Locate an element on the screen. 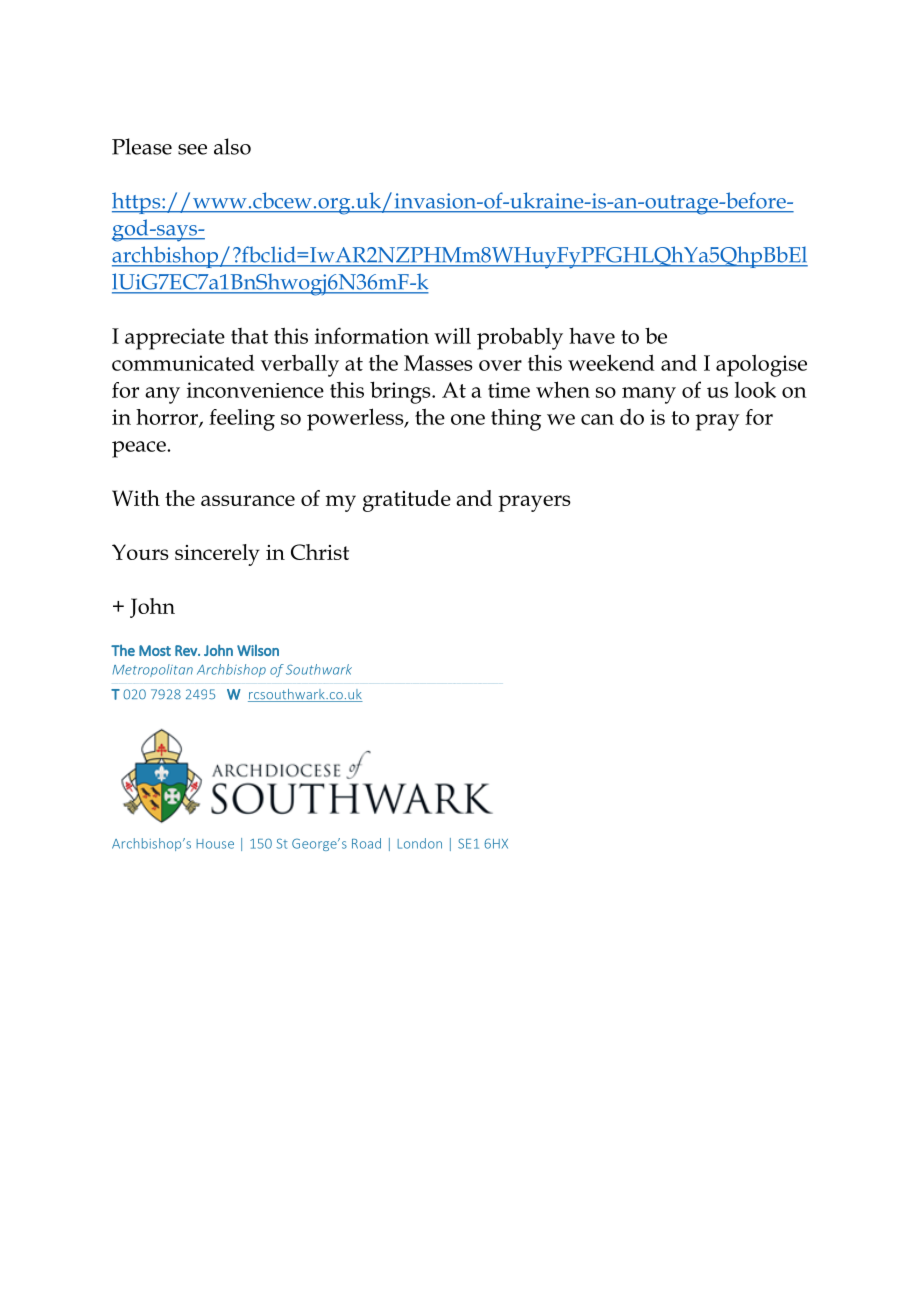  also is located at coordinates (232, 146).
